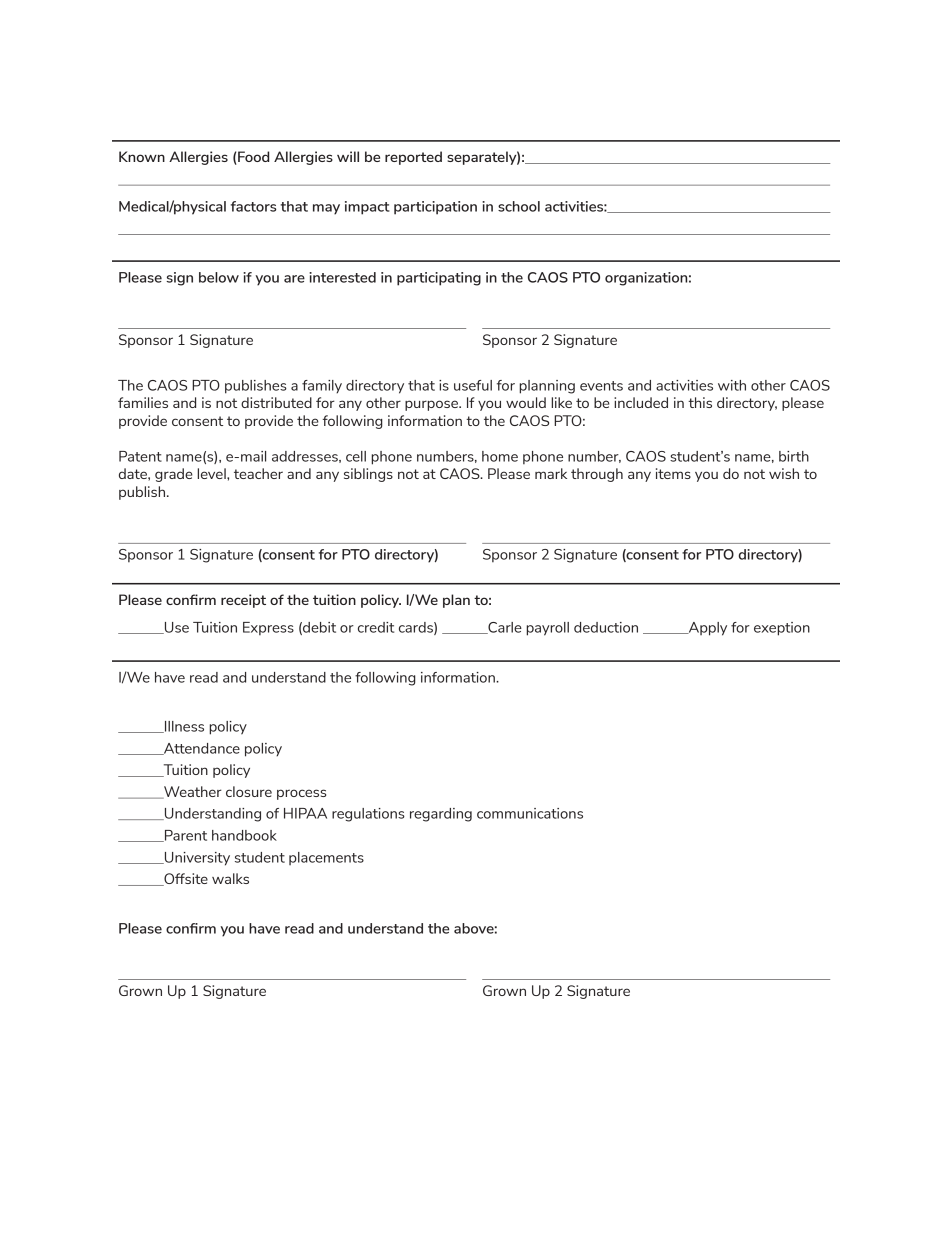 This screenshot has height=1233, width=952. I want to click on home, so click(500, 456).
